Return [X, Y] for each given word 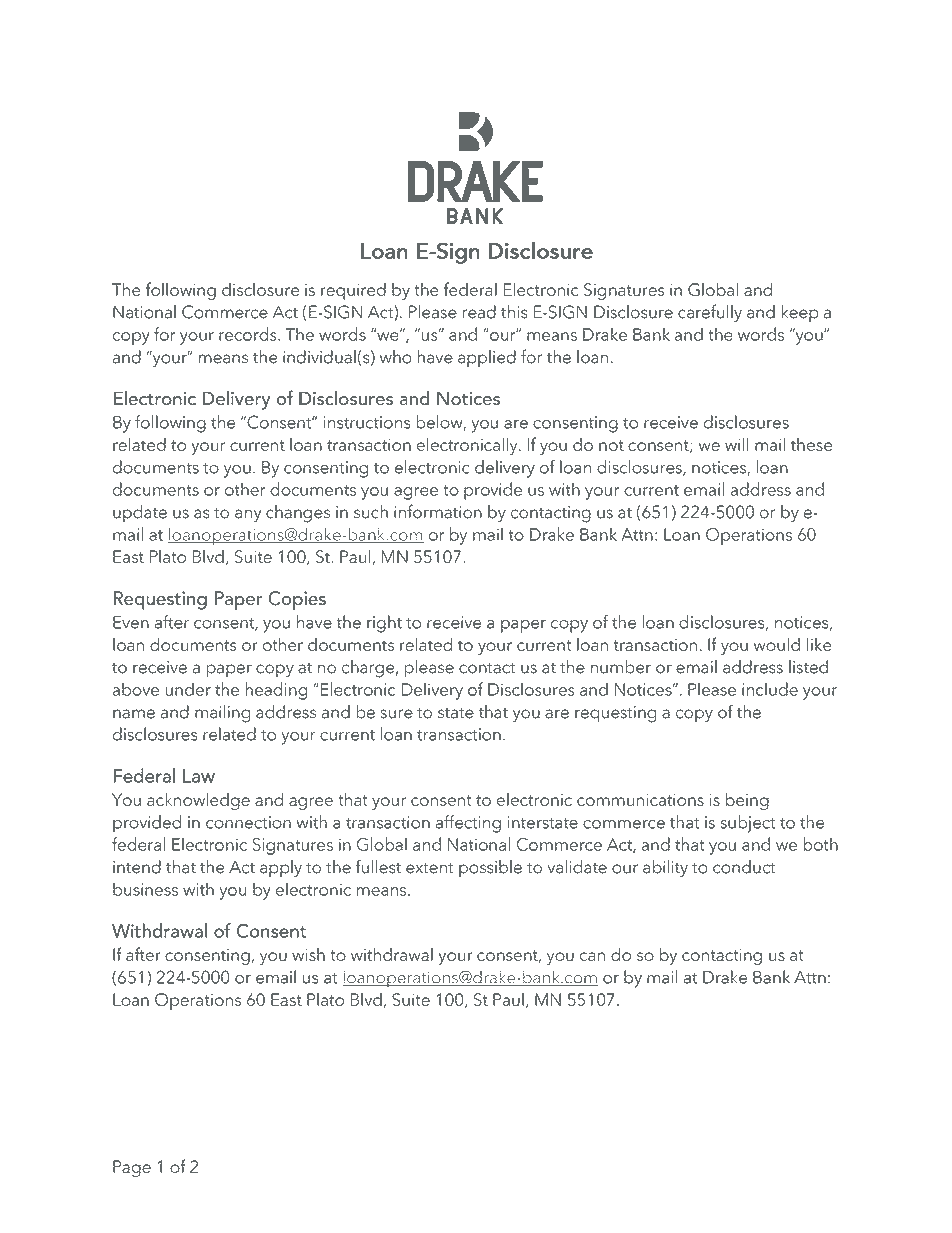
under [188, 689]
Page [132, 1168]
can [592, 956]
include [770, 689]
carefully [710, 313]
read [479, 312]
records [249, 334]
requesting [615, 714]
